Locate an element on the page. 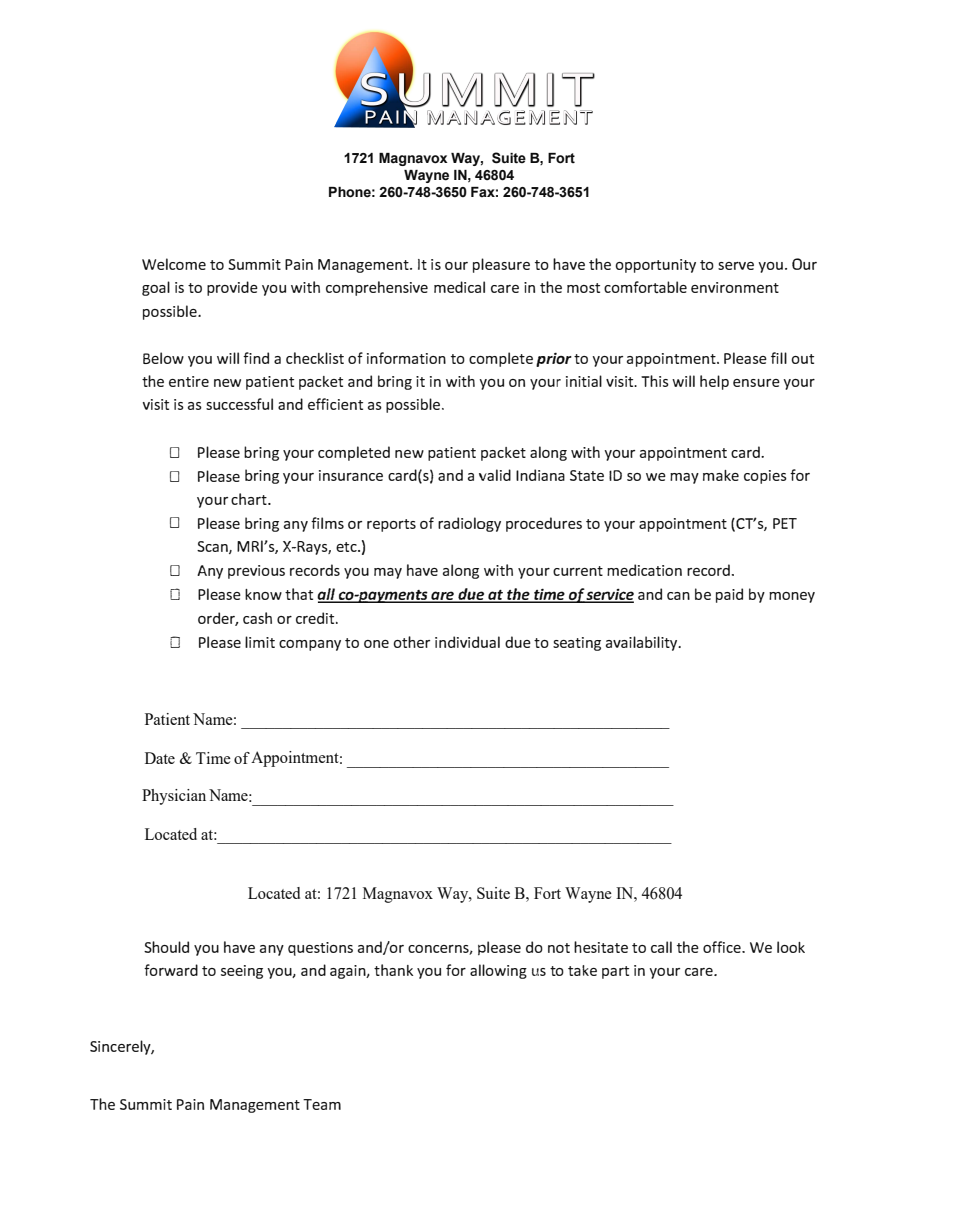 The image size is (957, 1232). not is located at coordinates (559, 948).
